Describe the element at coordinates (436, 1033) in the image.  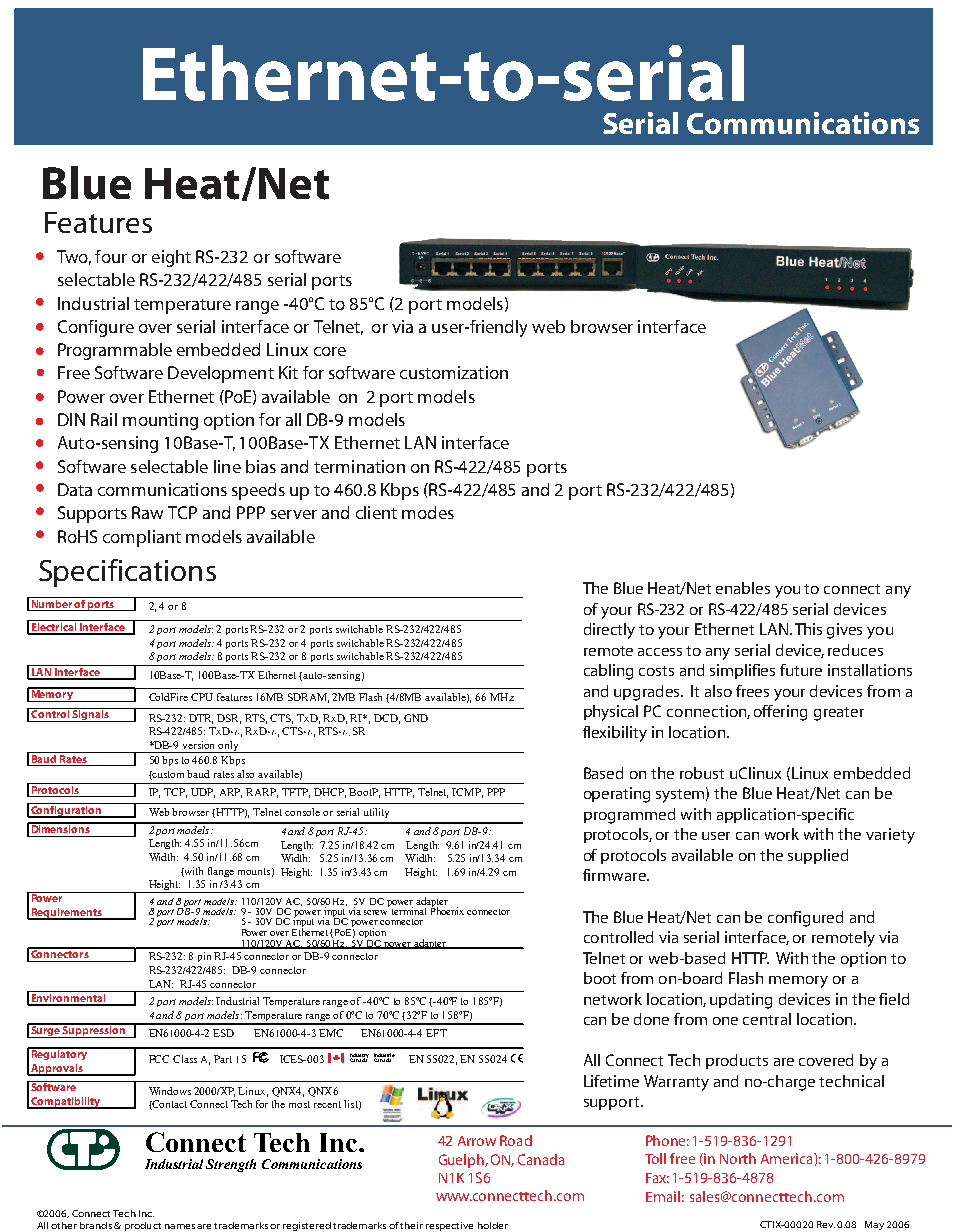
I see `EFT` at that location.
